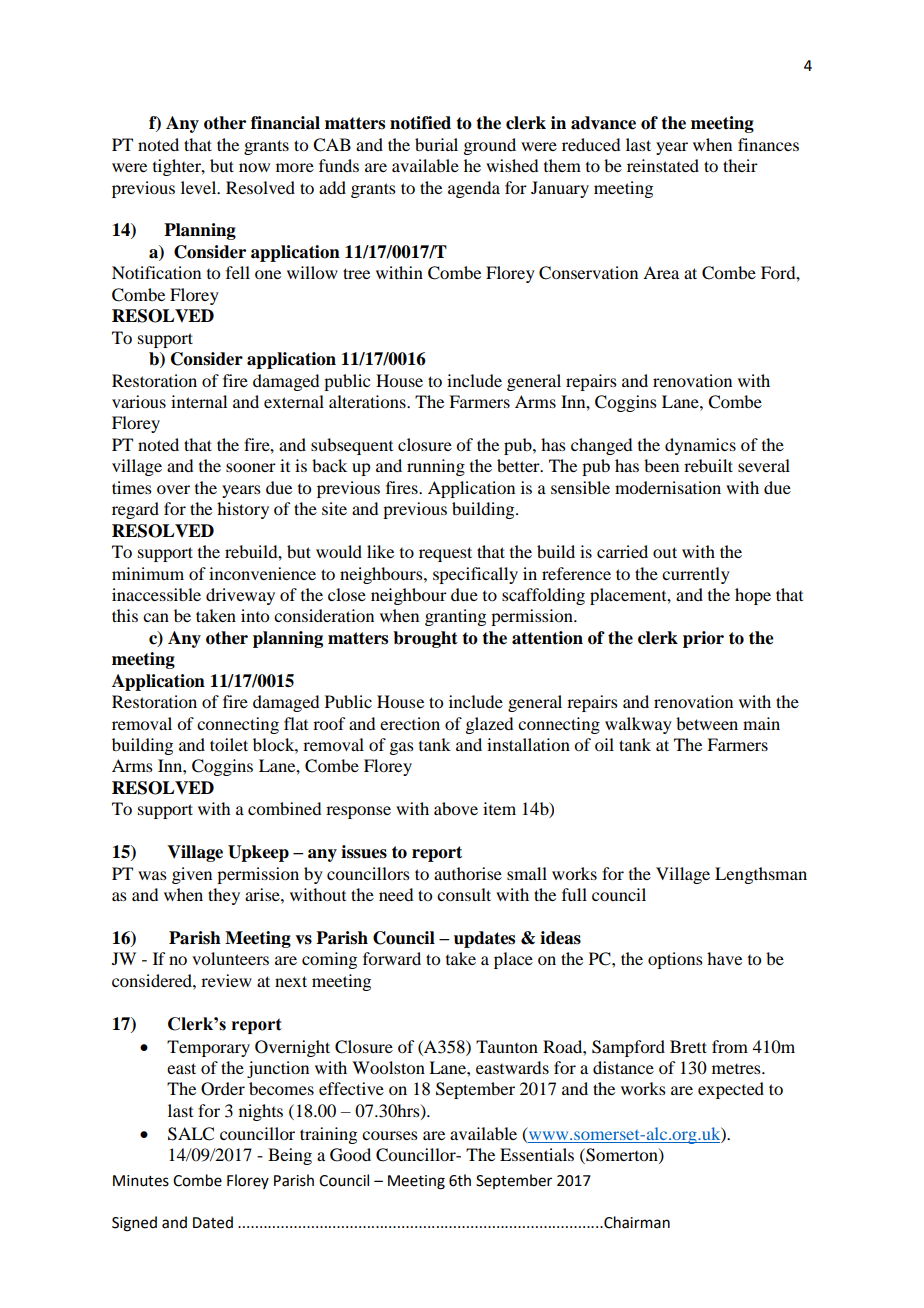 The height and width of the screenshot is (1308, 924). I want to click on modernisation, so click(668, 487).
